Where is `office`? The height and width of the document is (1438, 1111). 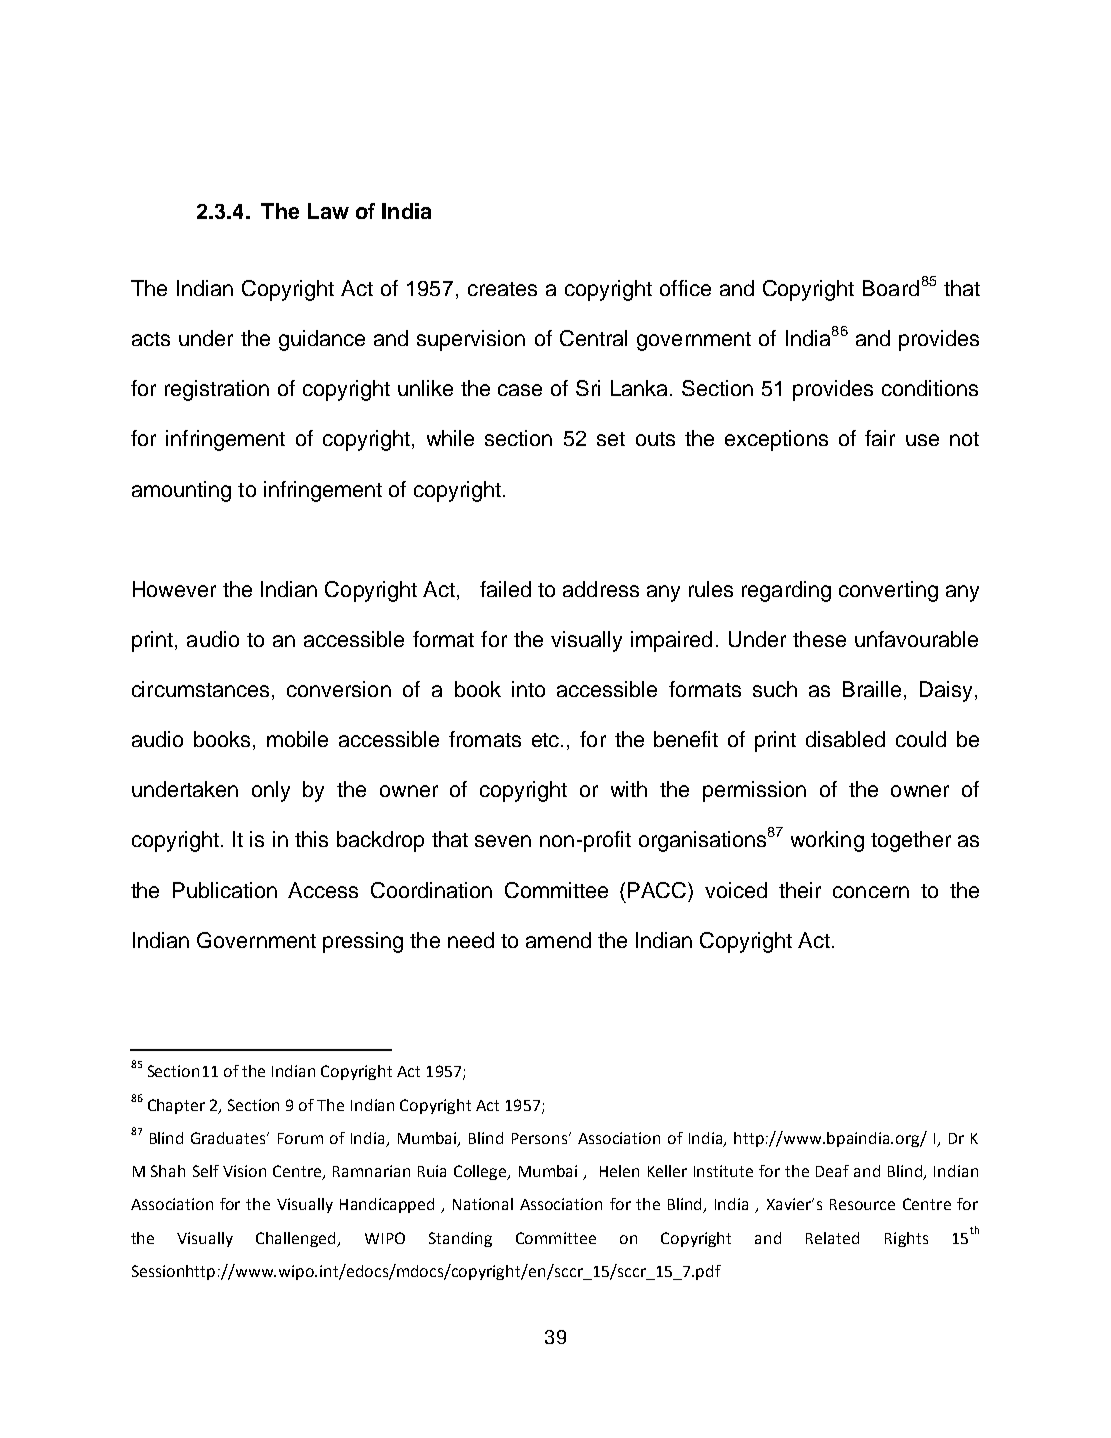
office is located at coordinates (685, 288).
